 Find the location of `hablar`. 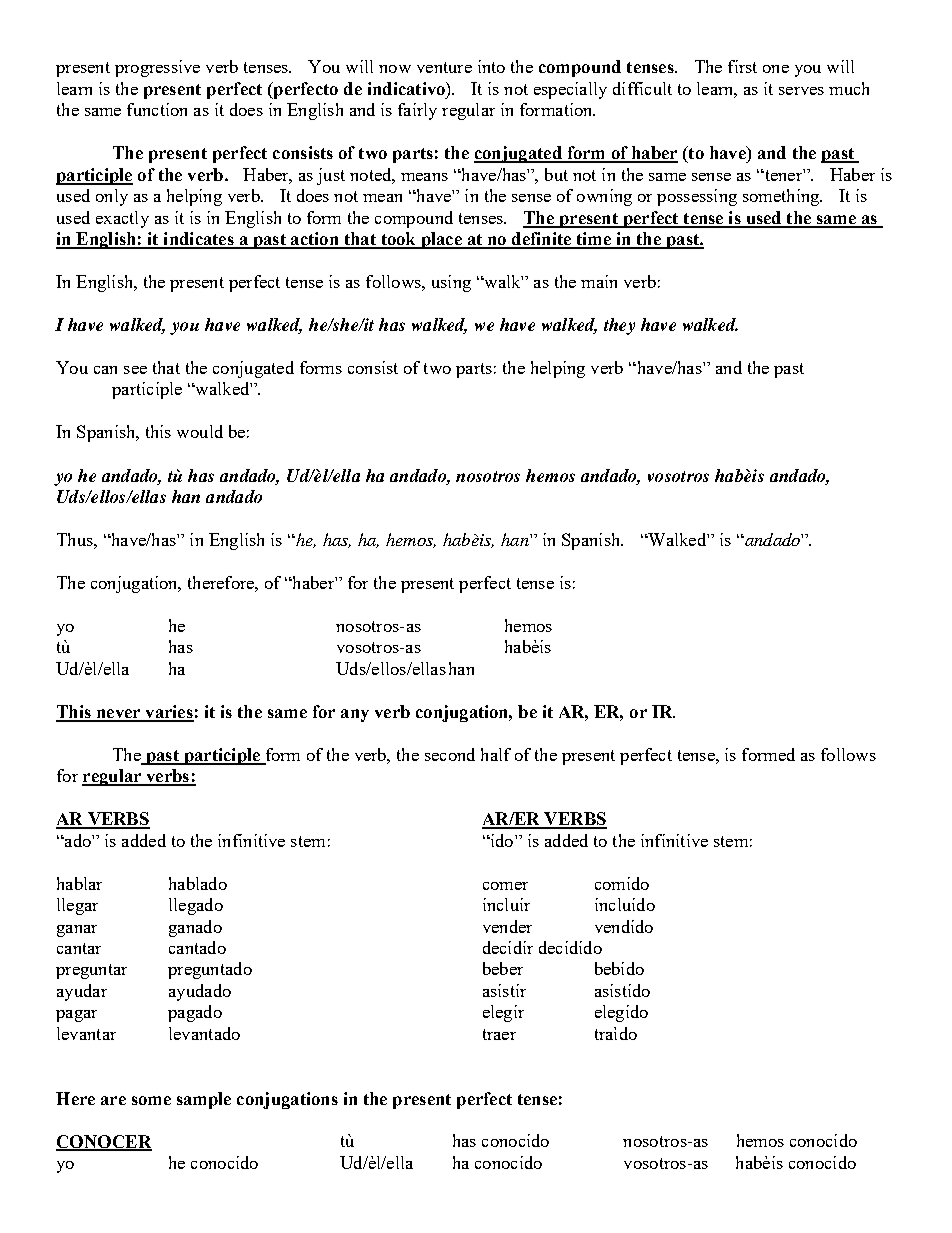

hablar is located at coordinates (79, 883).
